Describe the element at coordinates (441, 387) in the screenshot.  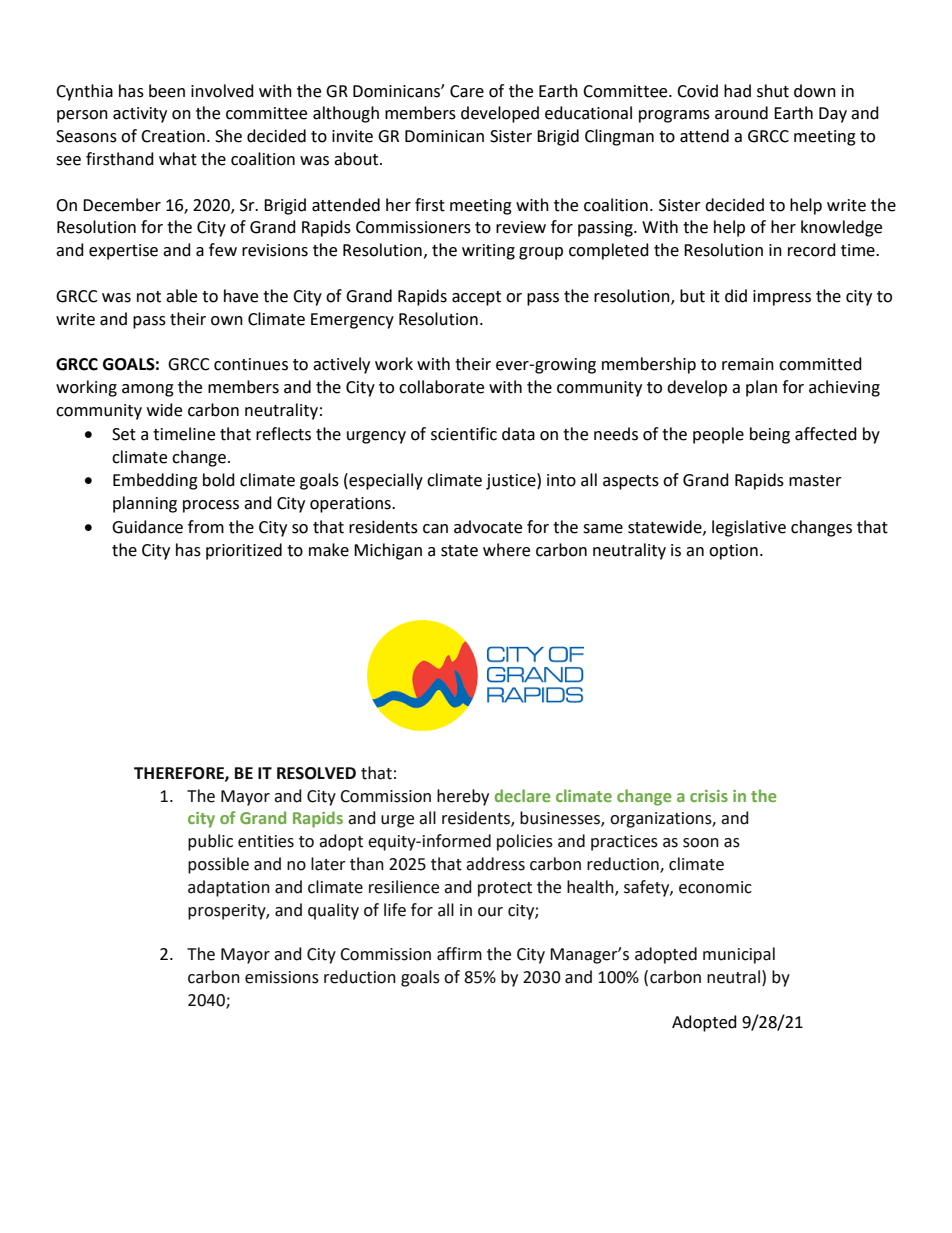
I see `collaborate` at that location.
